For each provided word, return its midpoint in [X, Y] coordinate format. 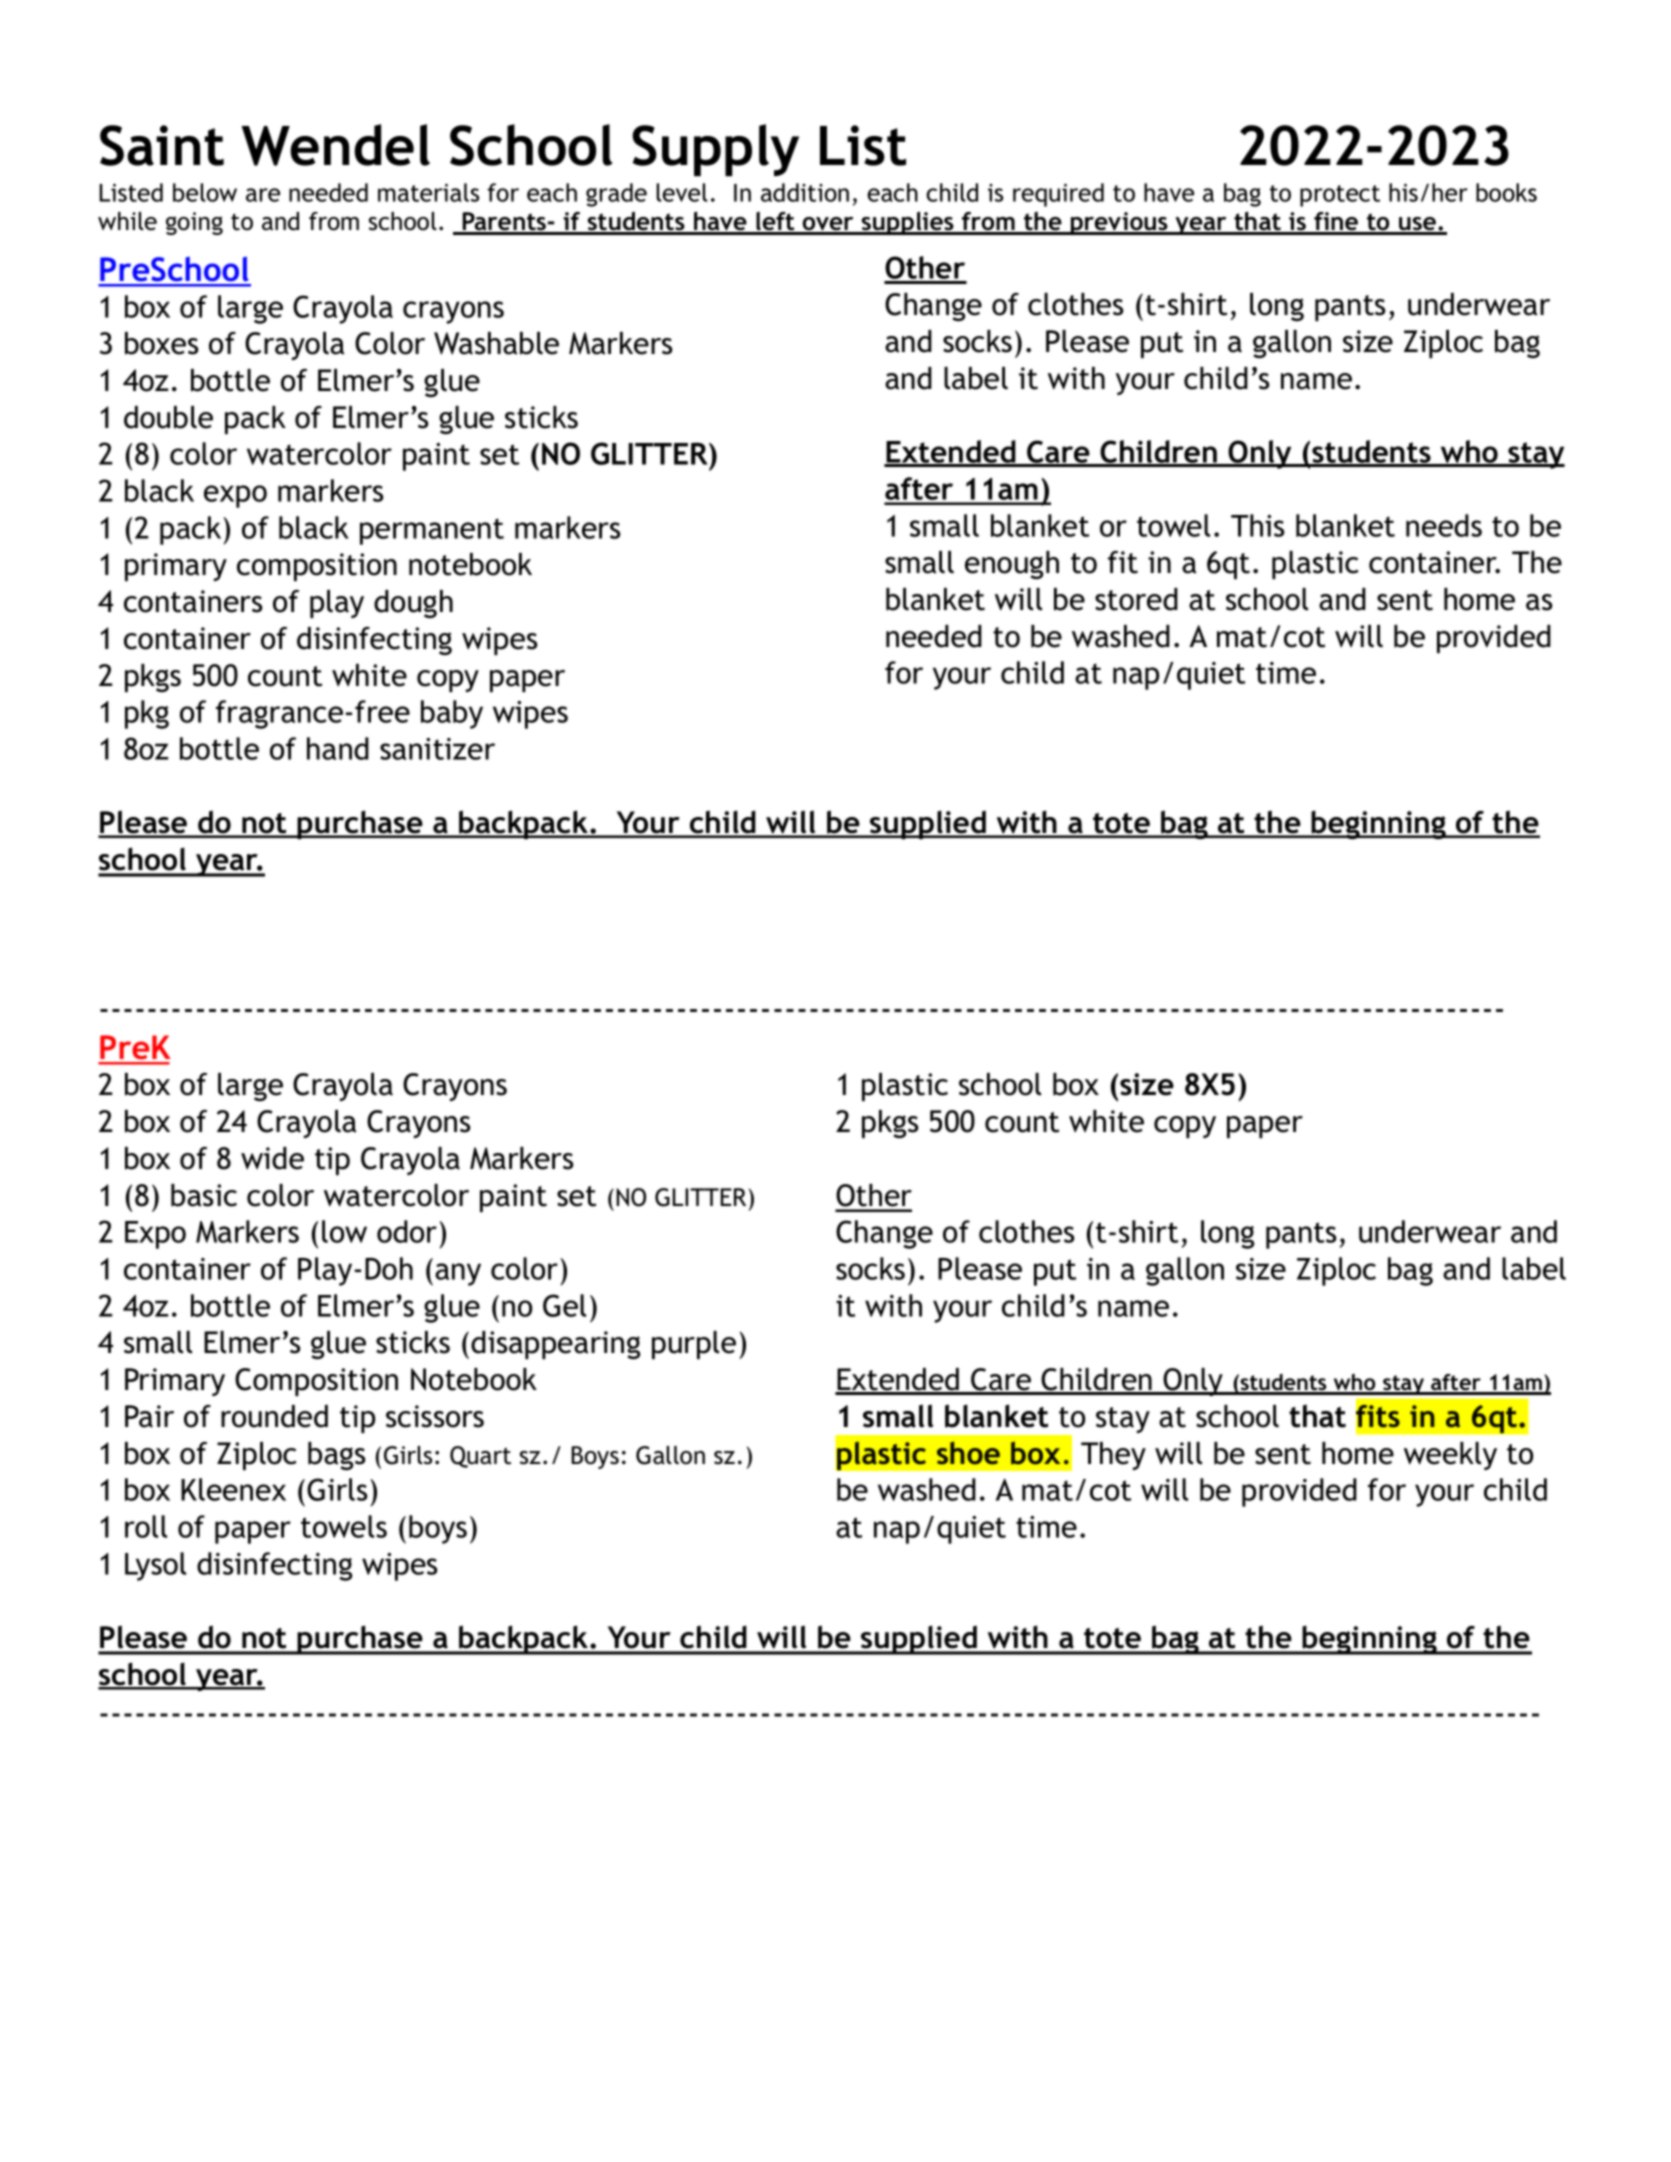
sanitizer [437, 749]
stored [1136, 599]
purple [694, 1345]
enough [1012, 565]
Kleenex [233, 1489]
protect [1340, 196]
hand [338, 748]
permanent [432, 531]
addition [805, 192]
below [205, 192]
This [1257, 525]
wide [272, 1158]
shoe [968, 1453]
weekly [1450, 1456]
